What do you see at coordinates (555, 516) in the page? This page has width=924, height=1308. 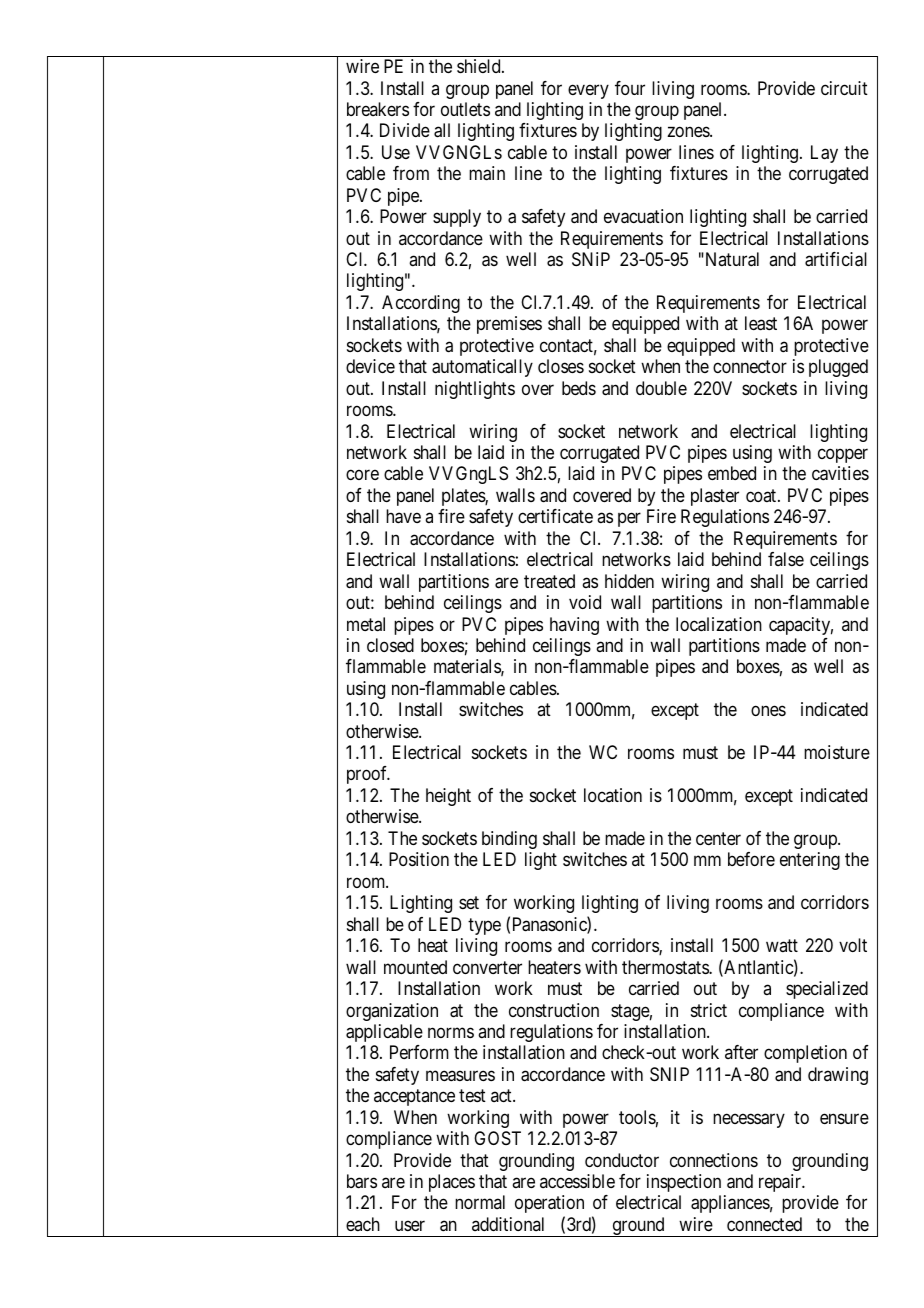 I see `certificate` at bounding box center [555, 516].
